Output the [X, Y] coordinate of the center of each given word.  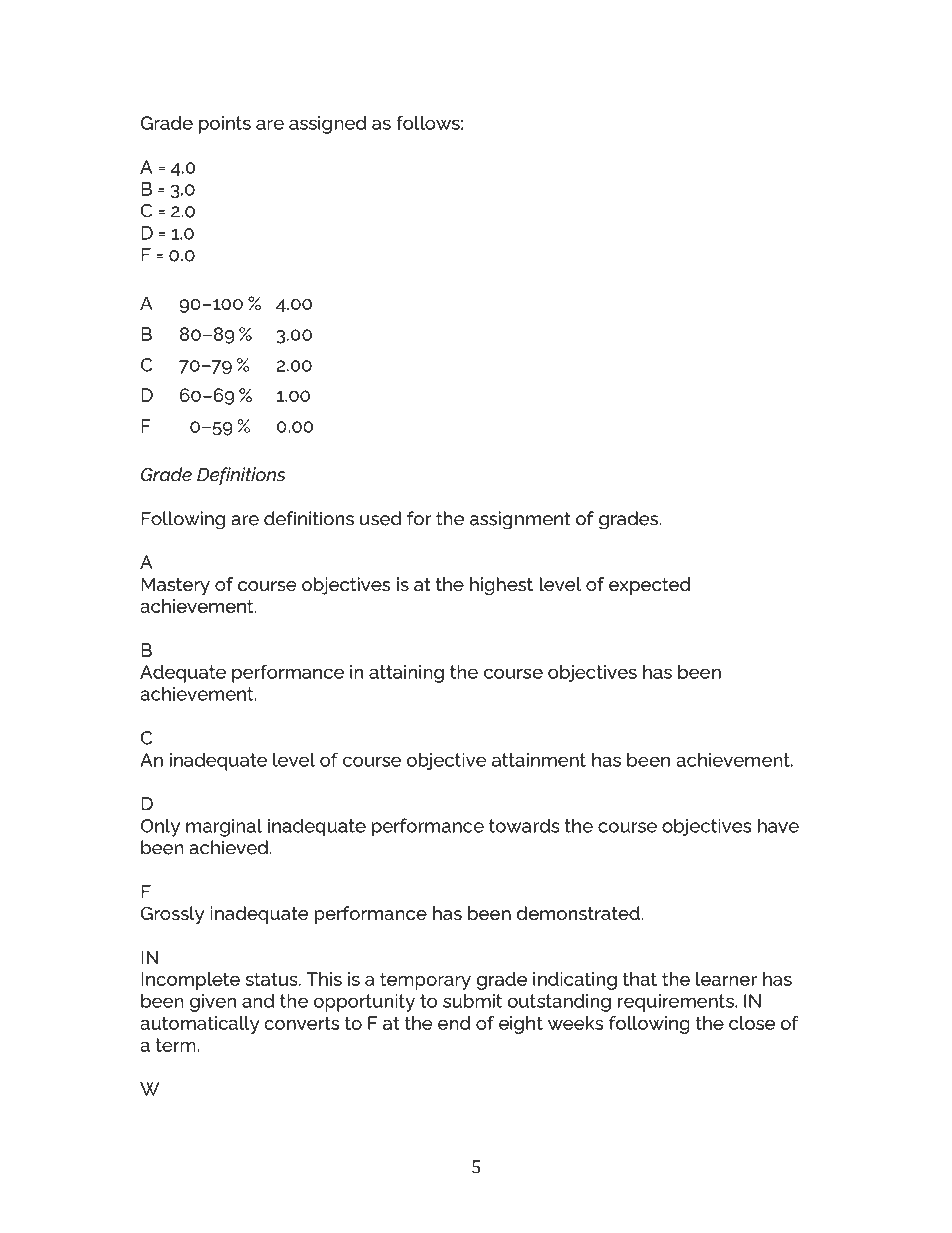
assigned [328, 125]
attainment [539, 760]
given [213, 1003]
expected [650, 586]
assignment [520, 520]
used [381, 518]
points [225, 125]
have [778, 825]
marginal [224, 827]
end [454, 1023]
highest [501, 586]
